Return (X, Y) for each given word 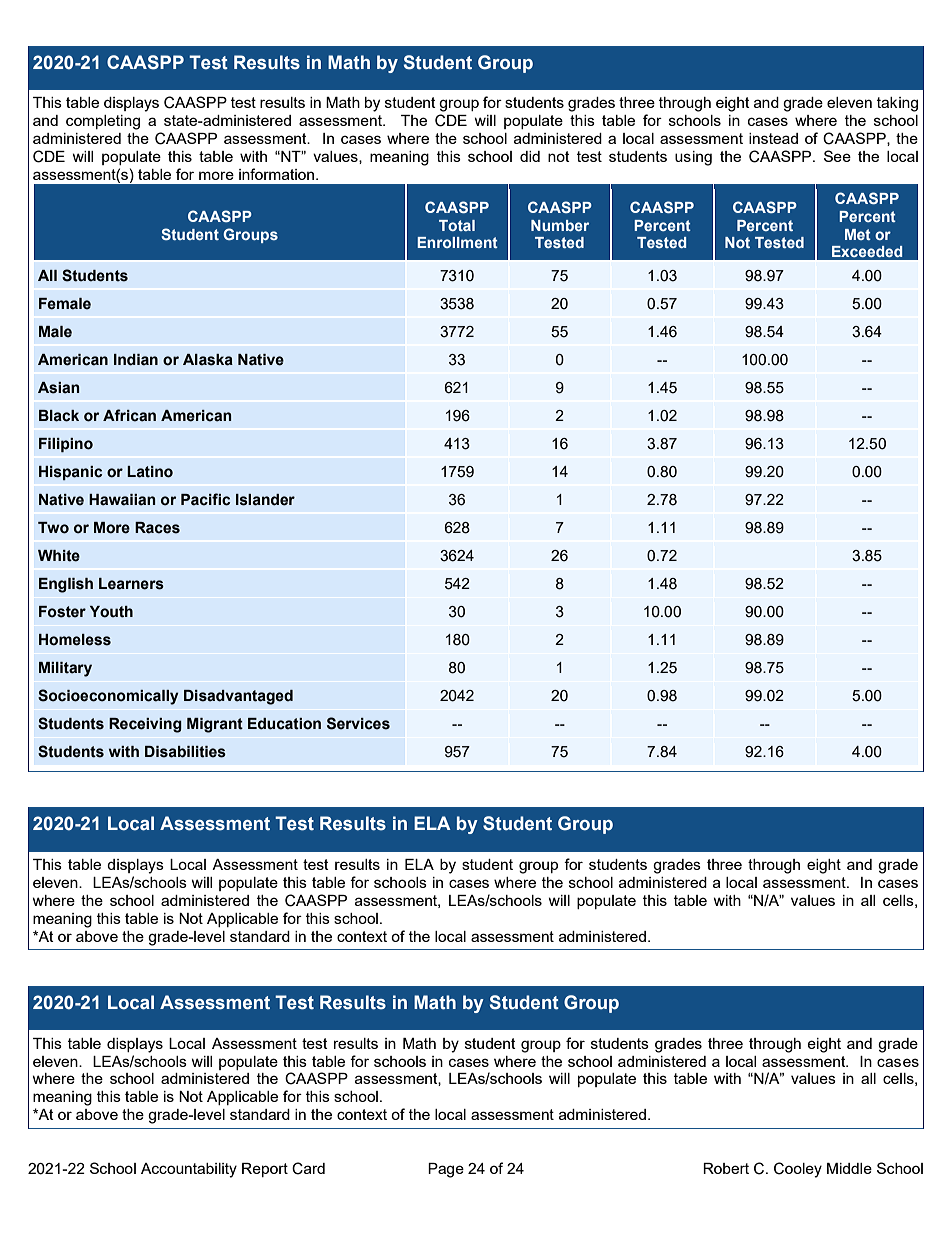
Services (358, 723)
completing (103, 122)
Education (284, 724)
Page (446, 1170)
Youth (111, 612)
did (530, 156)
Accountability (189, 1170)
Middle (849, 1168)
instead (773, 138)
